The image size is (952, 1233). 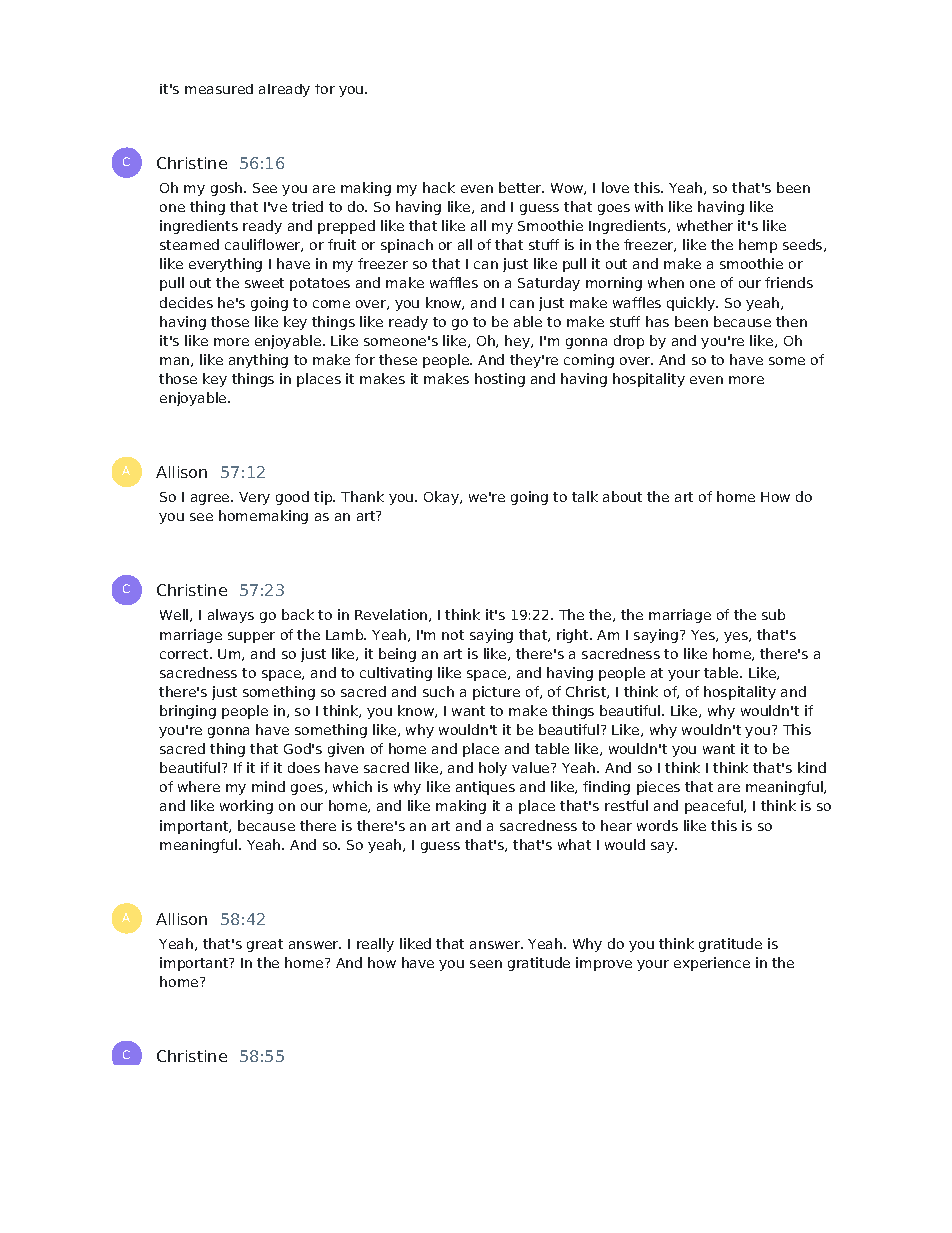 I want to click on great, so click(x=265, y=945).
